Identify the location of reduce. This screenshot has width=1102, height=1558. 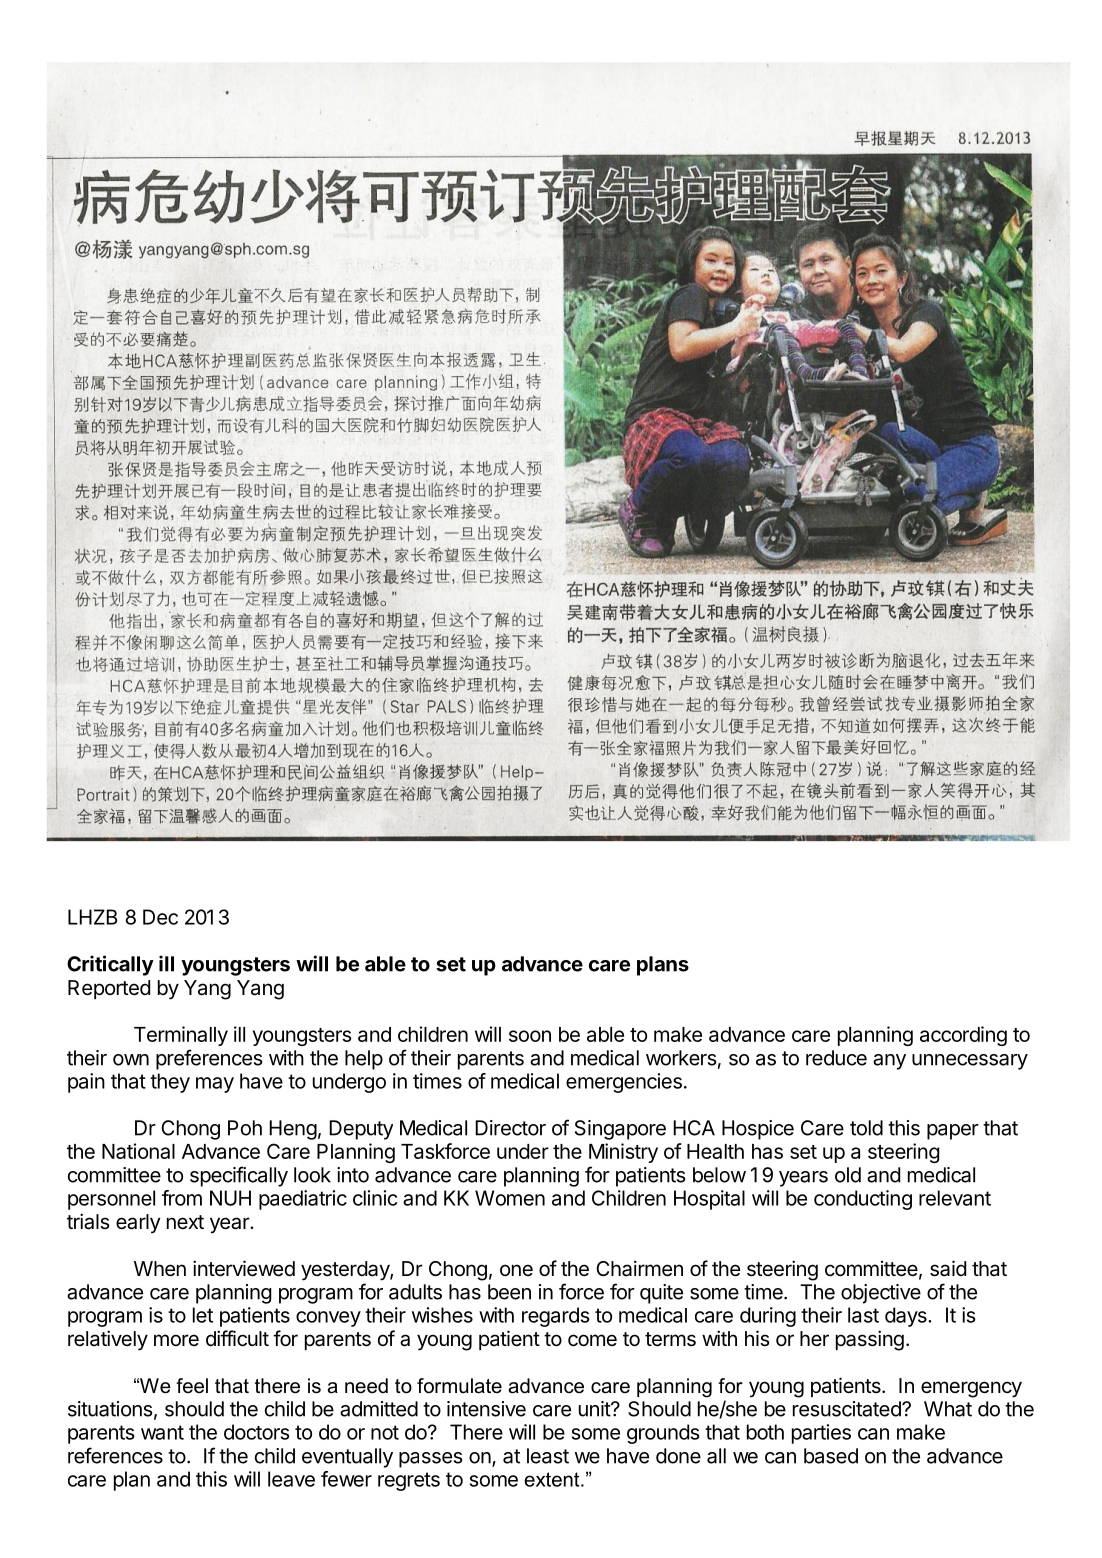
(836, 1058).
